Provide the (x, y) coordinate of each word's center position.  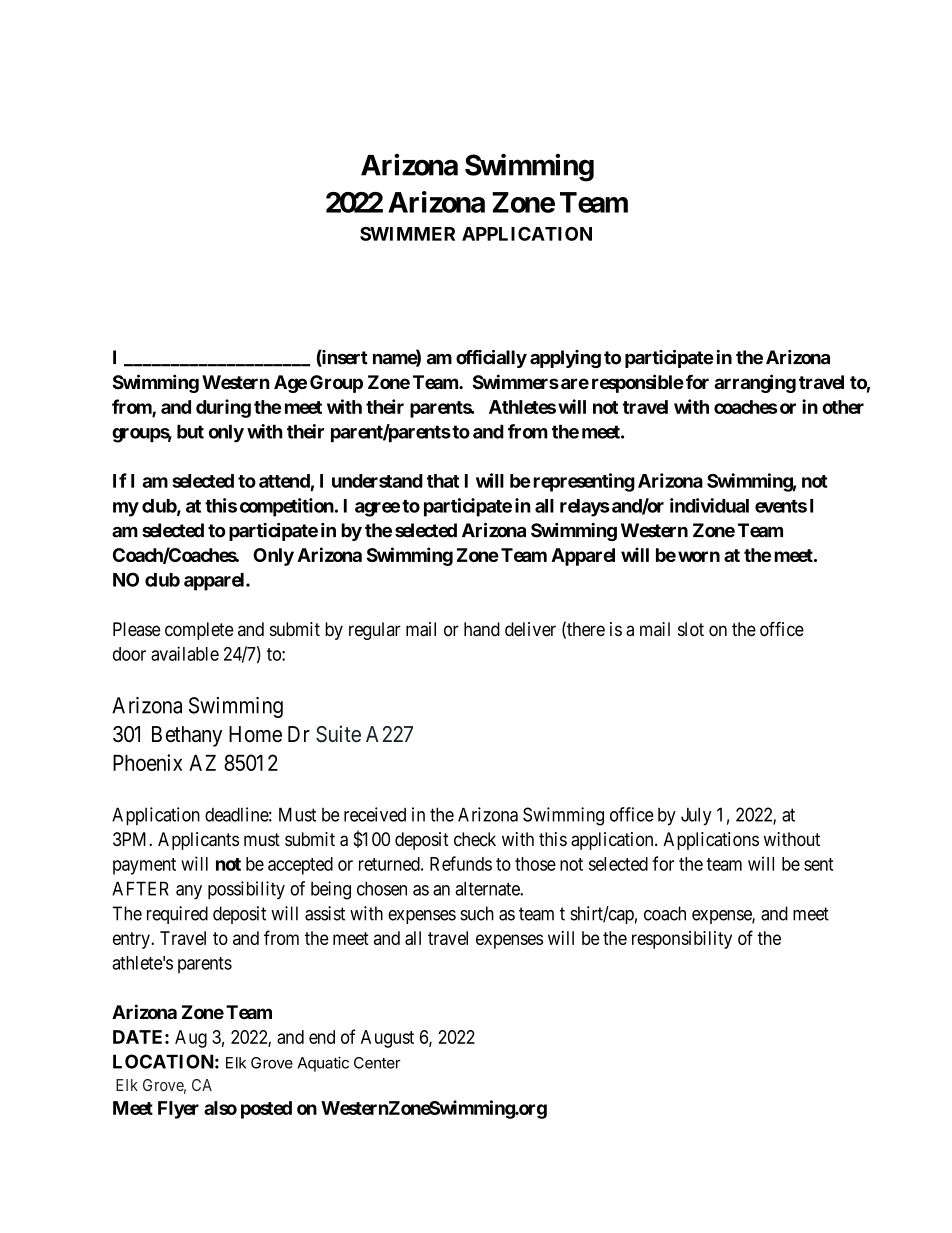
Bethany (187, 736)
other (843, 407)
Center (377, 1063)
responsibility (682, 940)
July (696, 816)
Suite (338, 734)
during (223, 408)
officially (491, 359)
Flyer (178, 1110)
